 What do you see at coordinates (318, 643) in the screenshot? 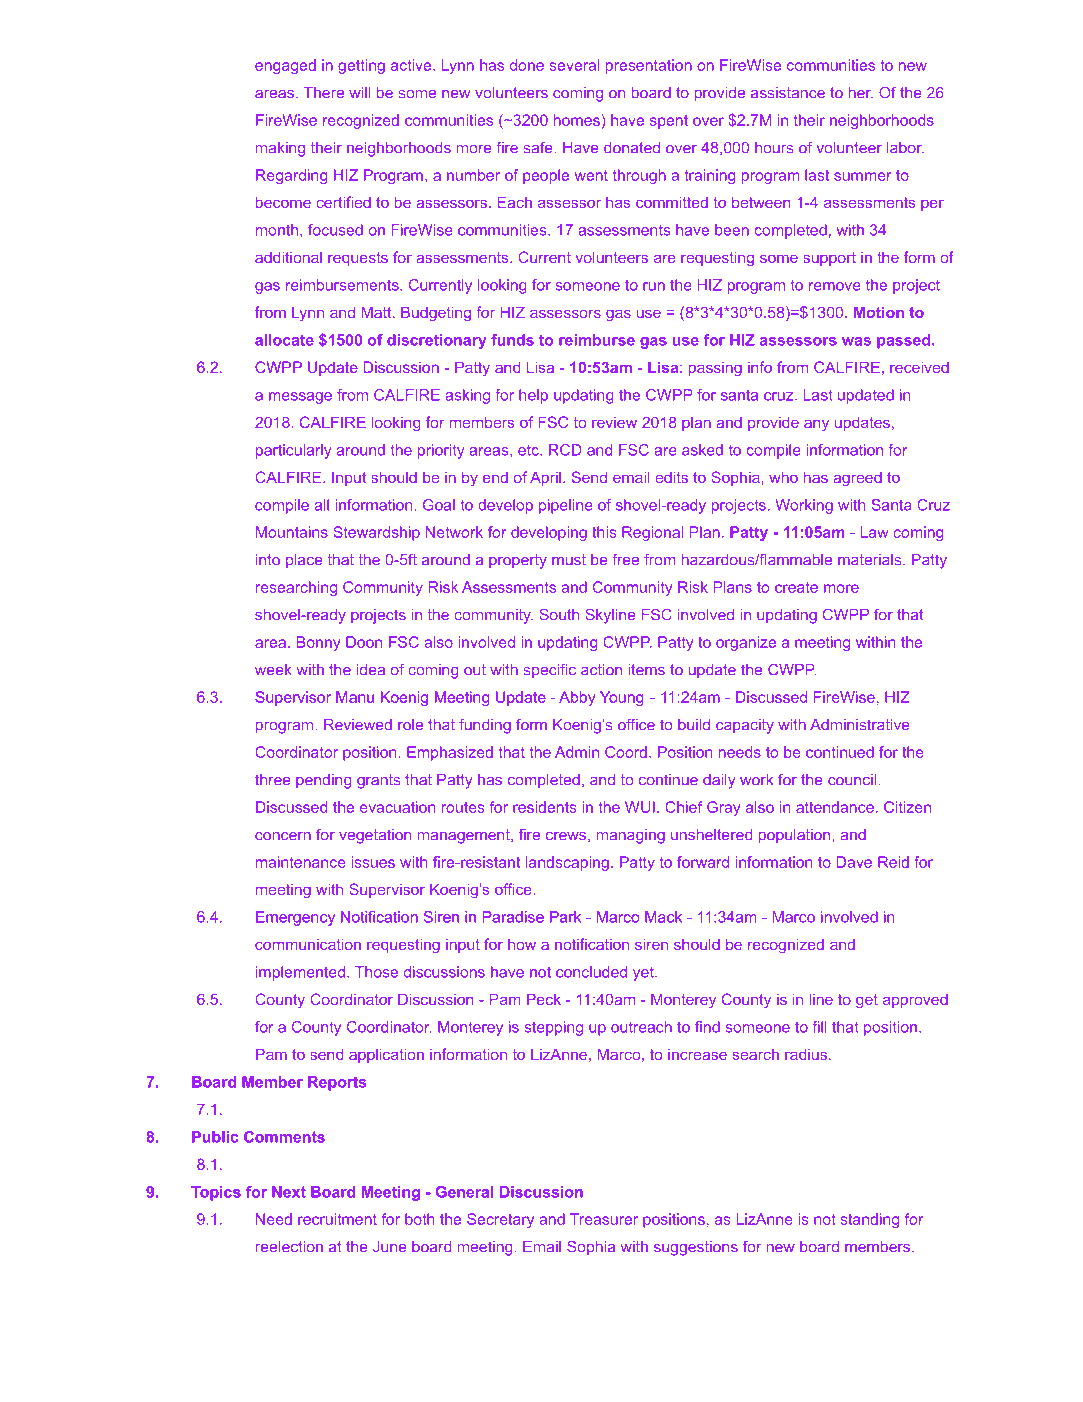
I see `Bonny` at bounding box center [318, 643].
